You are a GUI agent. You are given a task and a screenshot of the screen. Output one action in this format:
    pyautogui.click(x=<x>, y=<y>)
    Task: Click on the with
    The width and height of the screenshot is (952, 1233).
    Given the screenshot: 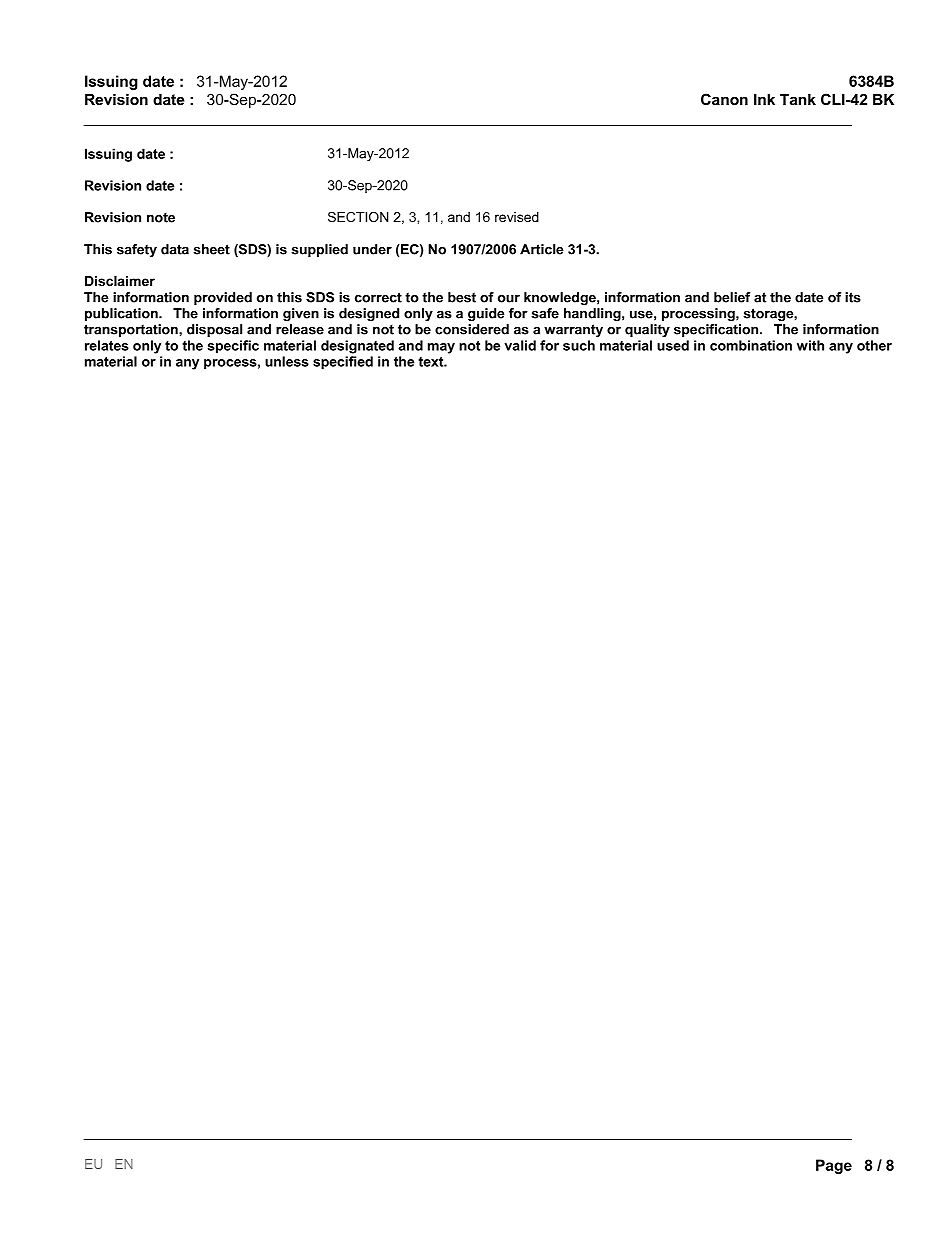 What is the action you would take?
    pyautogui.click(x=810, y=345)
